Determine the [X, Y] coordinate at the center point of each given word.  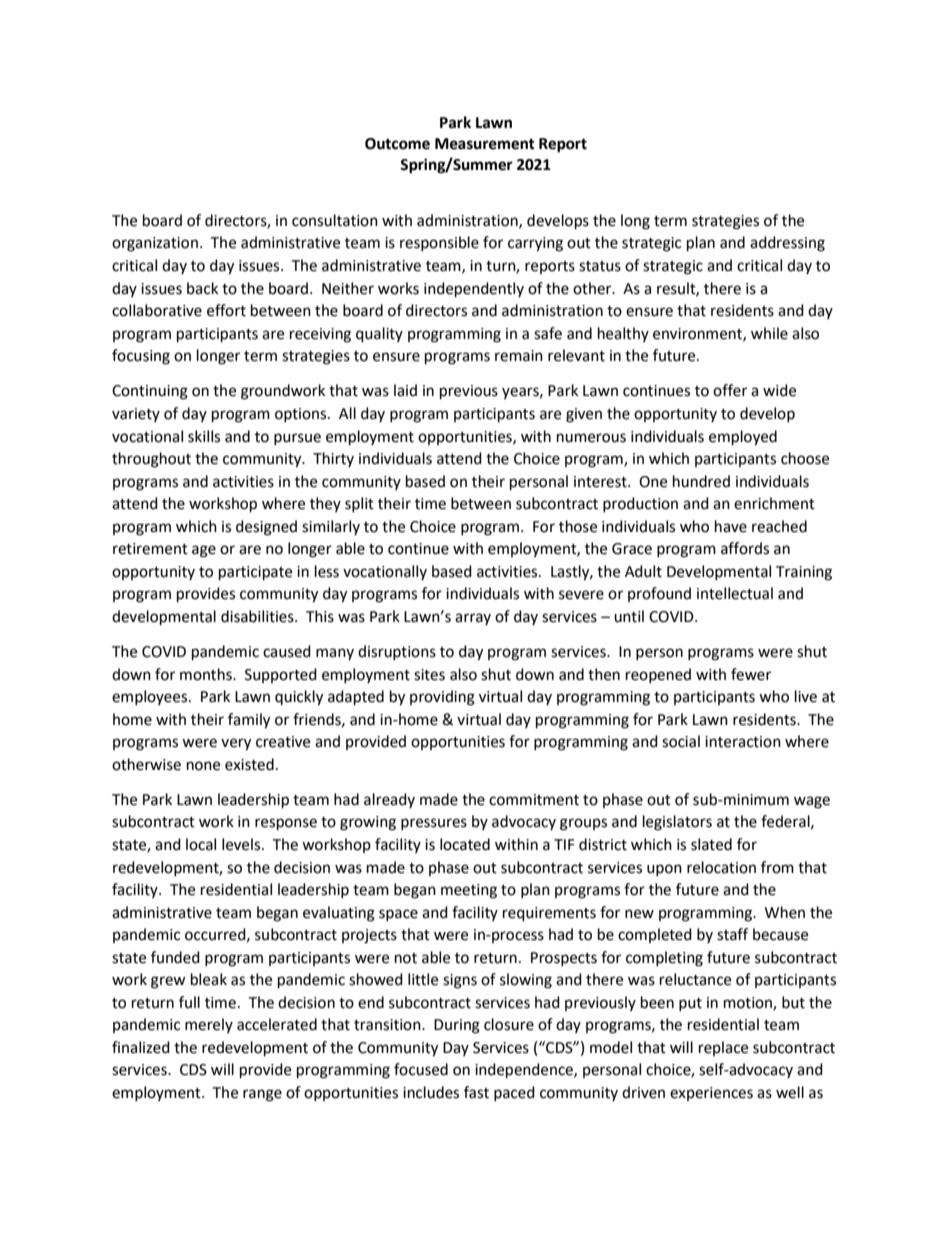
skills [204, 436]
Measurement [485, 144]
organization [155, 244]
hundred [701, 481]
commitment [534, 800]
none [203, 766]
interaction [743, 742]
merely [209, 1025]
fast [476, 1092]
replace [723, 1048]
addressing [787, 244]
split [359, 504]
